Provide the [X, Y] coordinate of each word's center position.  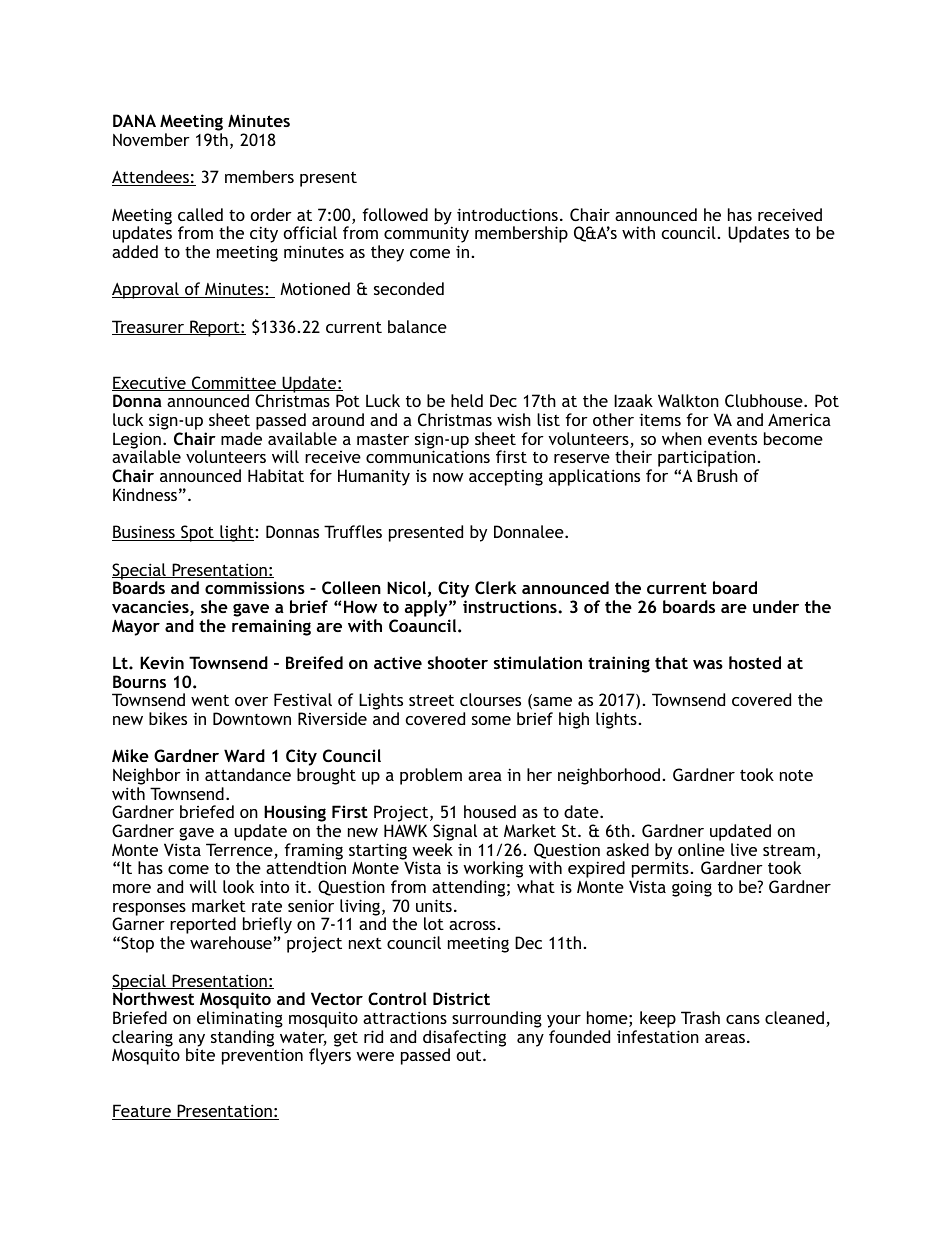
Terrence [240, 851]
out [470, 1055]
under [776, 606]
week [432, 849]
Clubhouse [765, 400]
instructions [511, 606]
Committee [234, 383]
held [467, 400]
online [701, 849]
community [426, 236]
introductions [507, 214]
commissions [255, 587]
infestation [658, 1036]
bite [200, 1054]
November [151, 139]
